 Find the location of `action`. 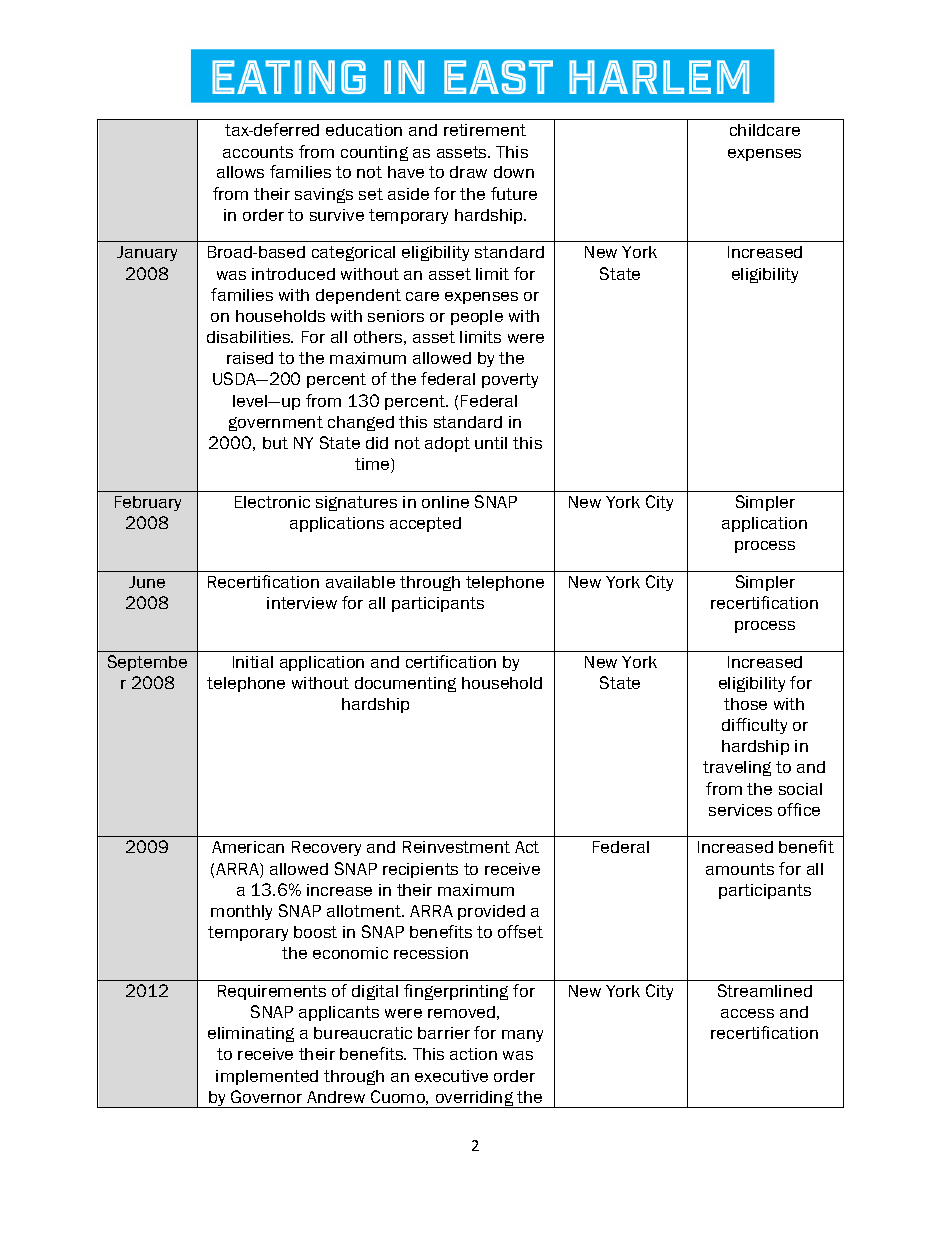

action is located at coordinates (473, 1054).
